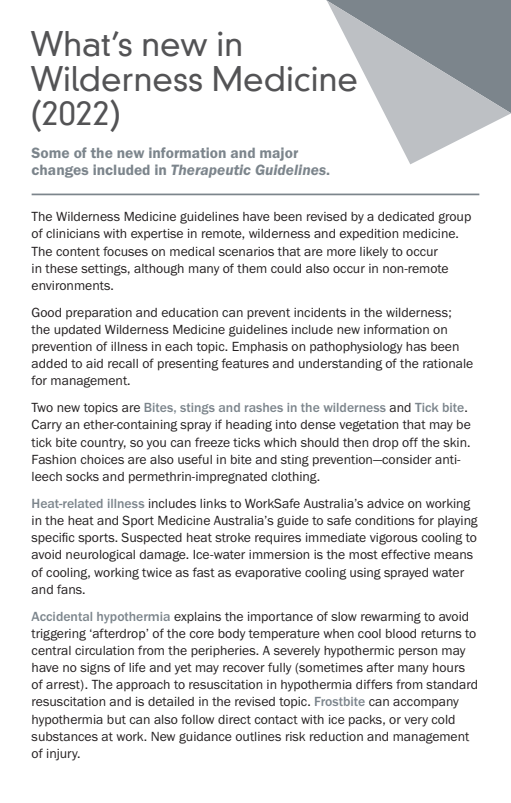 The width and height of the document is (511, 803). I want to click on off, so click(410, 442).
